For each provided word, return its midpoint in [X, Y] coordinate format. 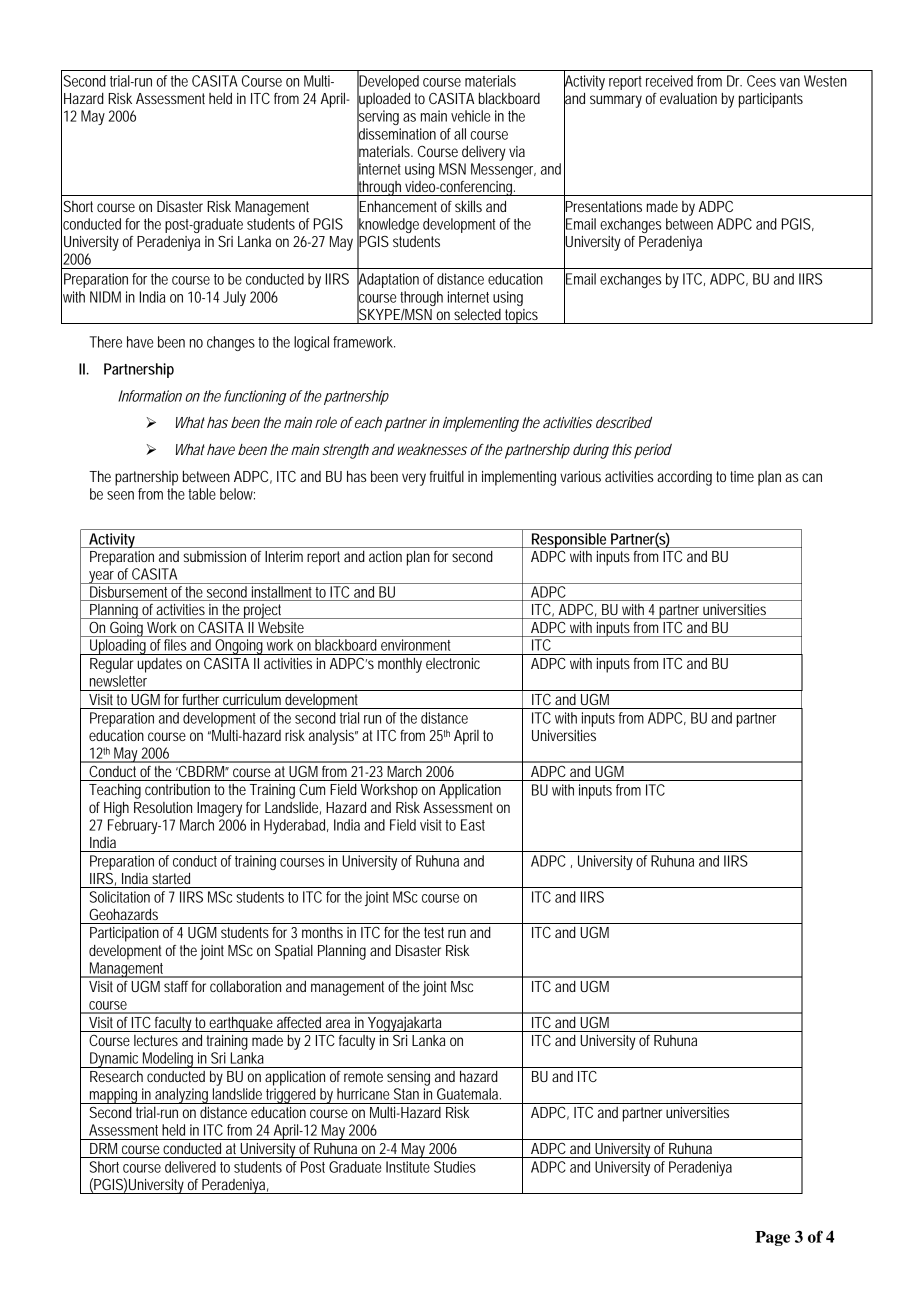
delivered [190, 1167]
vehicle [470, 116]
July [234, 298]
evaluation [688, 98]
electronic [453, 663]
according [684, 478]
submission [214, 556]
